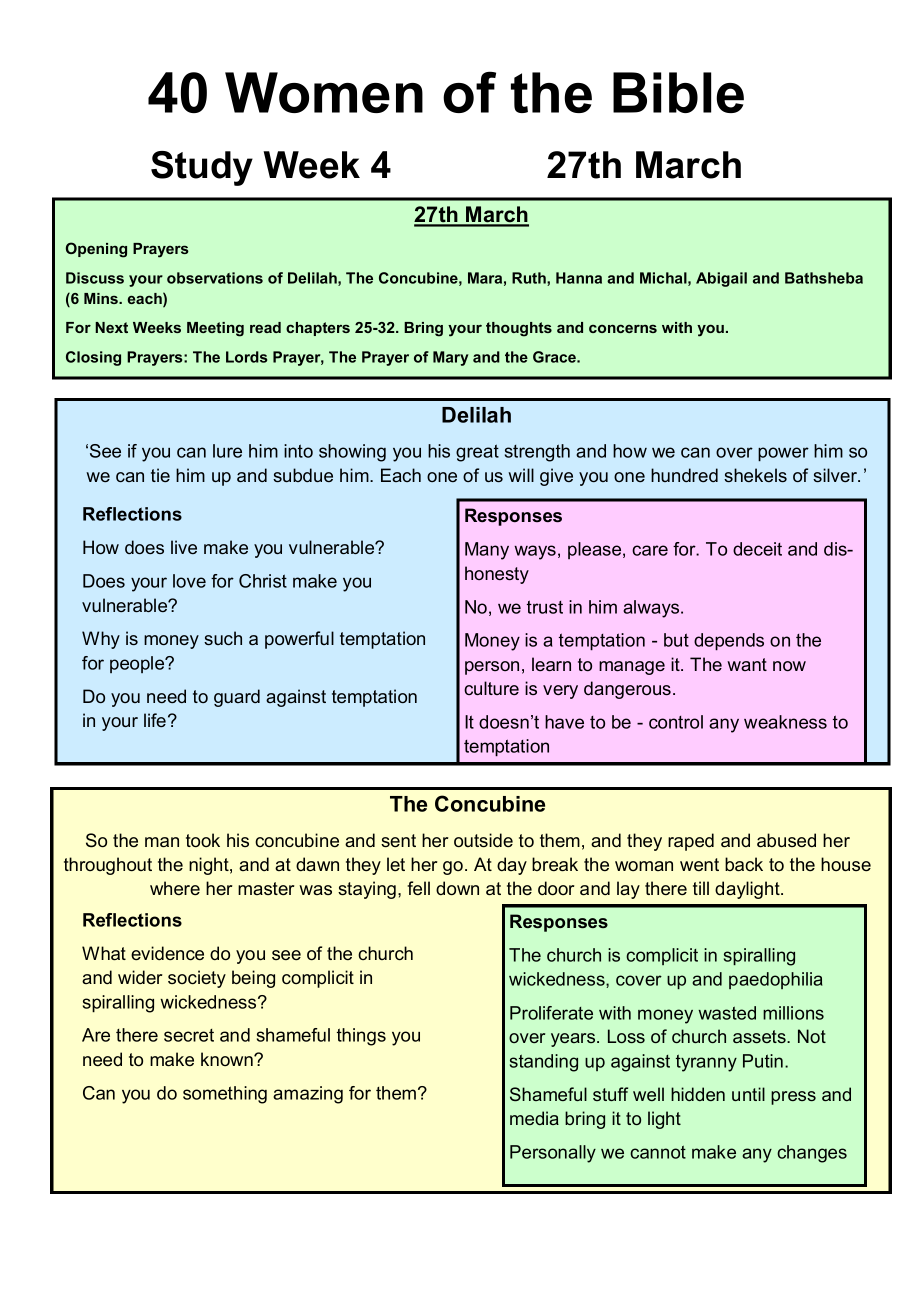 The image size is (924, 1308). Describe the element at coordinates (786, 840) in the screenshot. I see `abused` at that location.
